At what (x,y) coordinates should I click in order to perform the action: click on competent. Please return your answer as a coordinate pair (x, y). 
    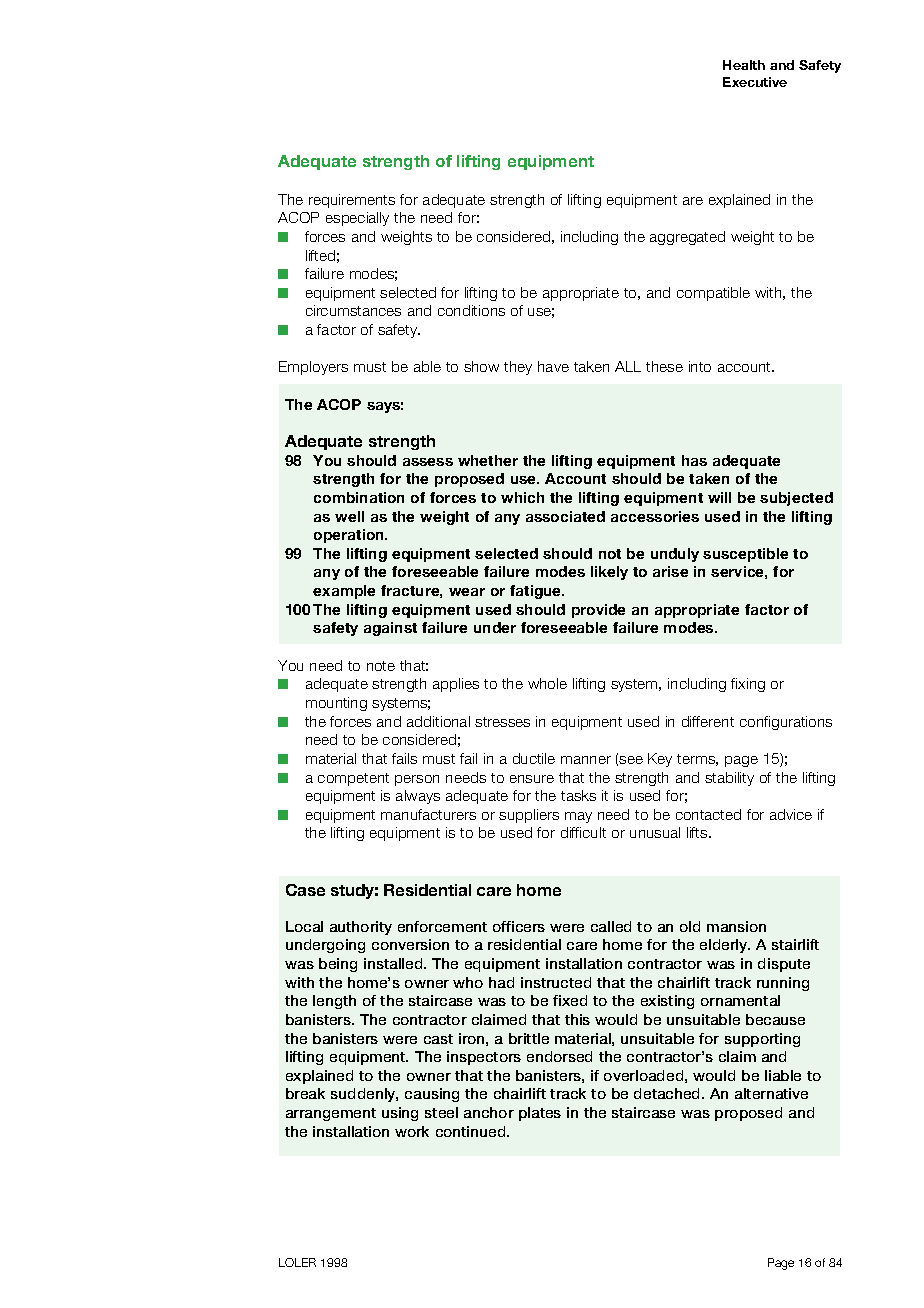
    Looking at the image, I should click on (353, 779).
